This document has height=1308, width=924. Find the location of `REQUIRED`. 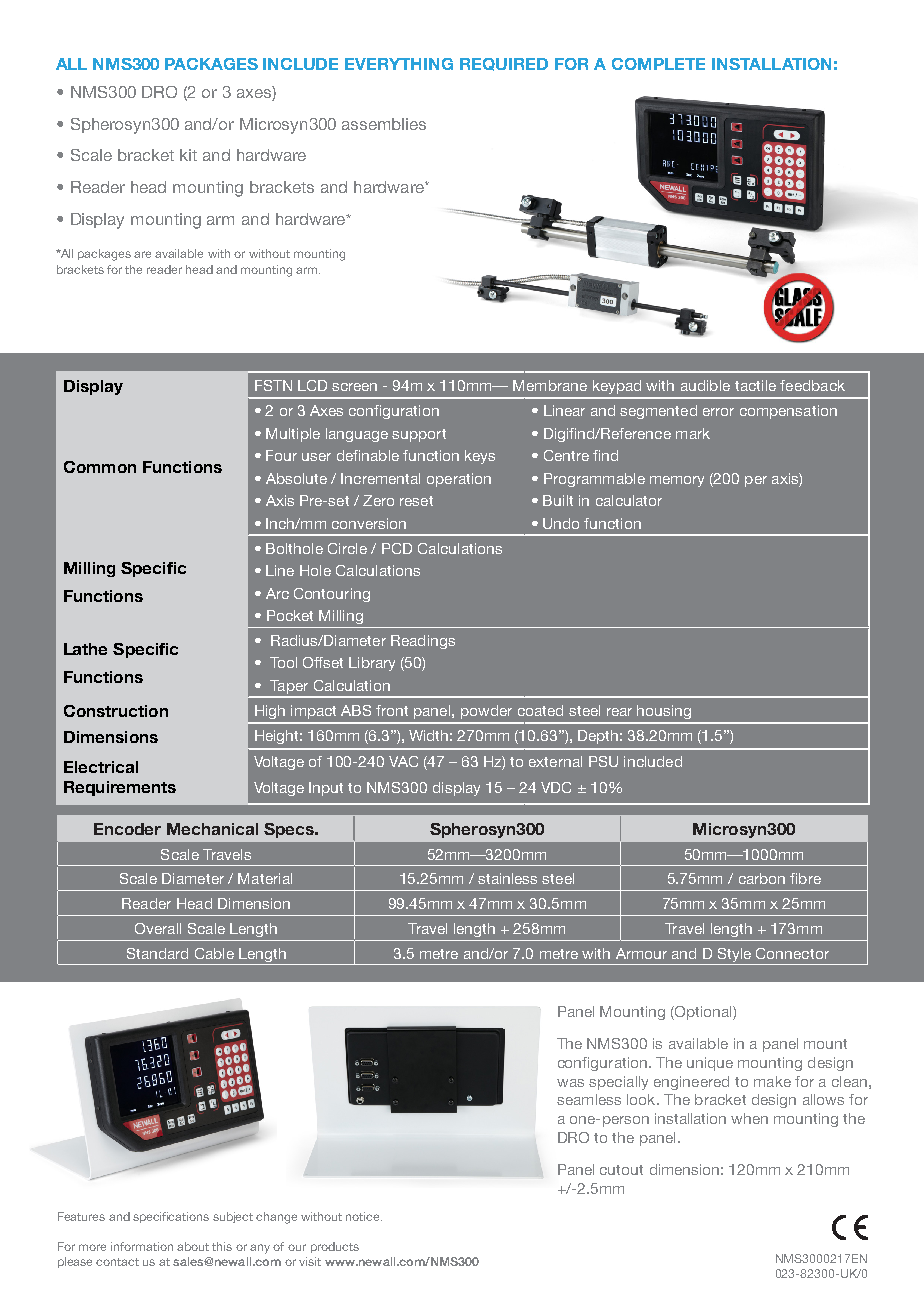

REQUIRED is located at coordinates (504, 64).
